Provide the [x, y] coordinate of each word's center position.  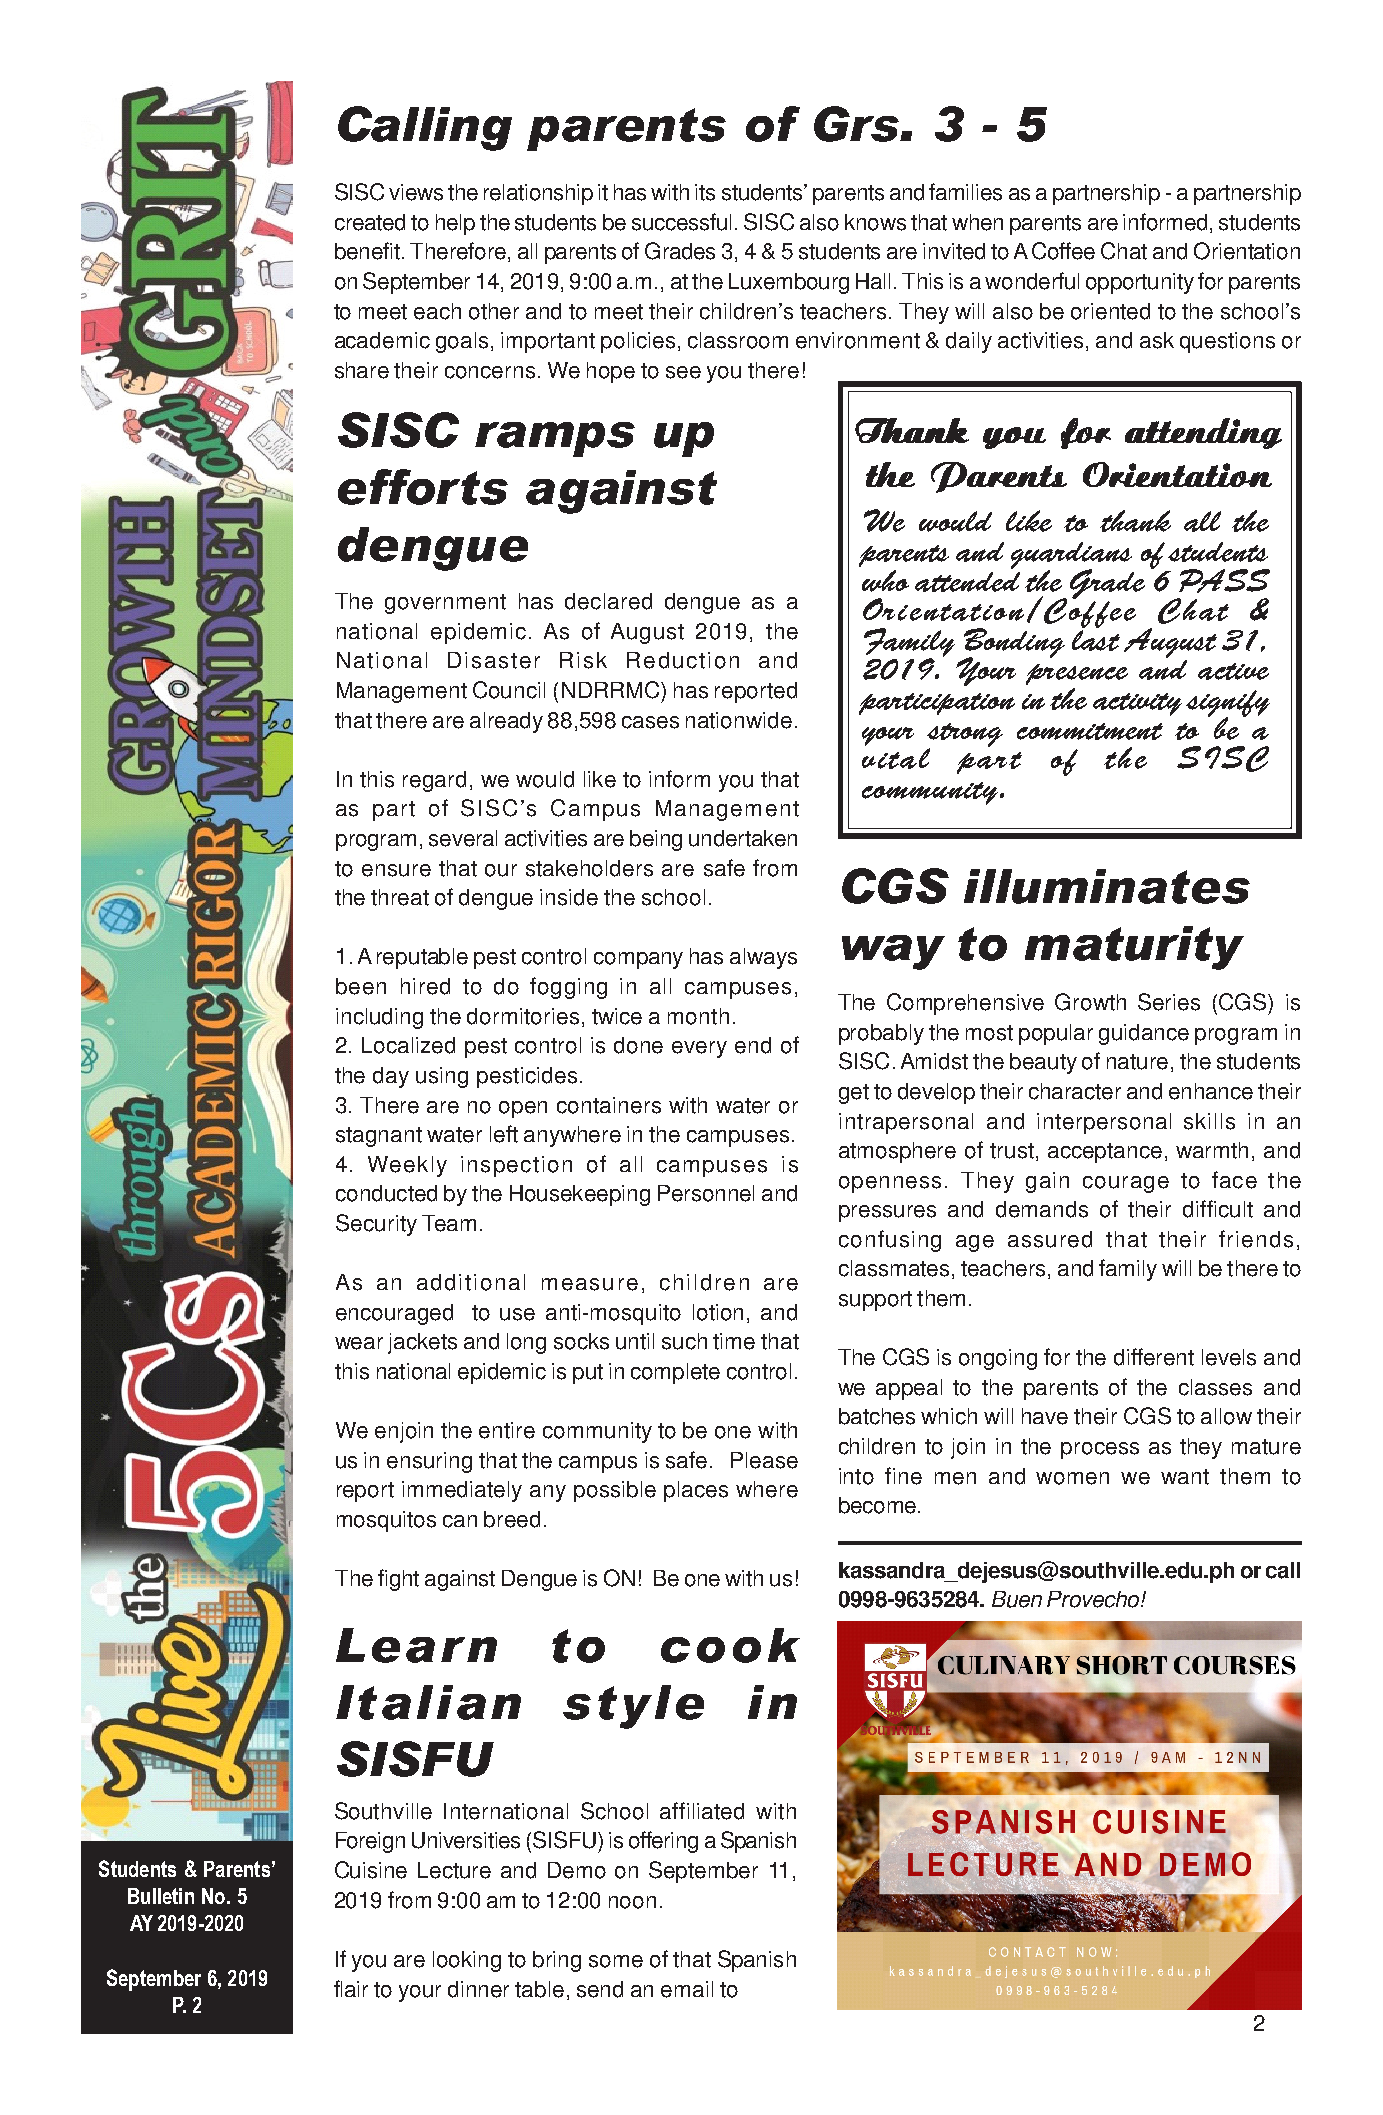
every [699, 1049]
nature [1137, 1062]
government [445, 604]
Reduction [683, 660]
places [696, 1491]
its [705, 192]
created [370, 222]
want [1185, 1477]
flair [351, 1988]
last [1096, 640]
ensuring [429, 1462]
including [379, 1018]
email [687, 1989]
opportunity [1140, 283]
